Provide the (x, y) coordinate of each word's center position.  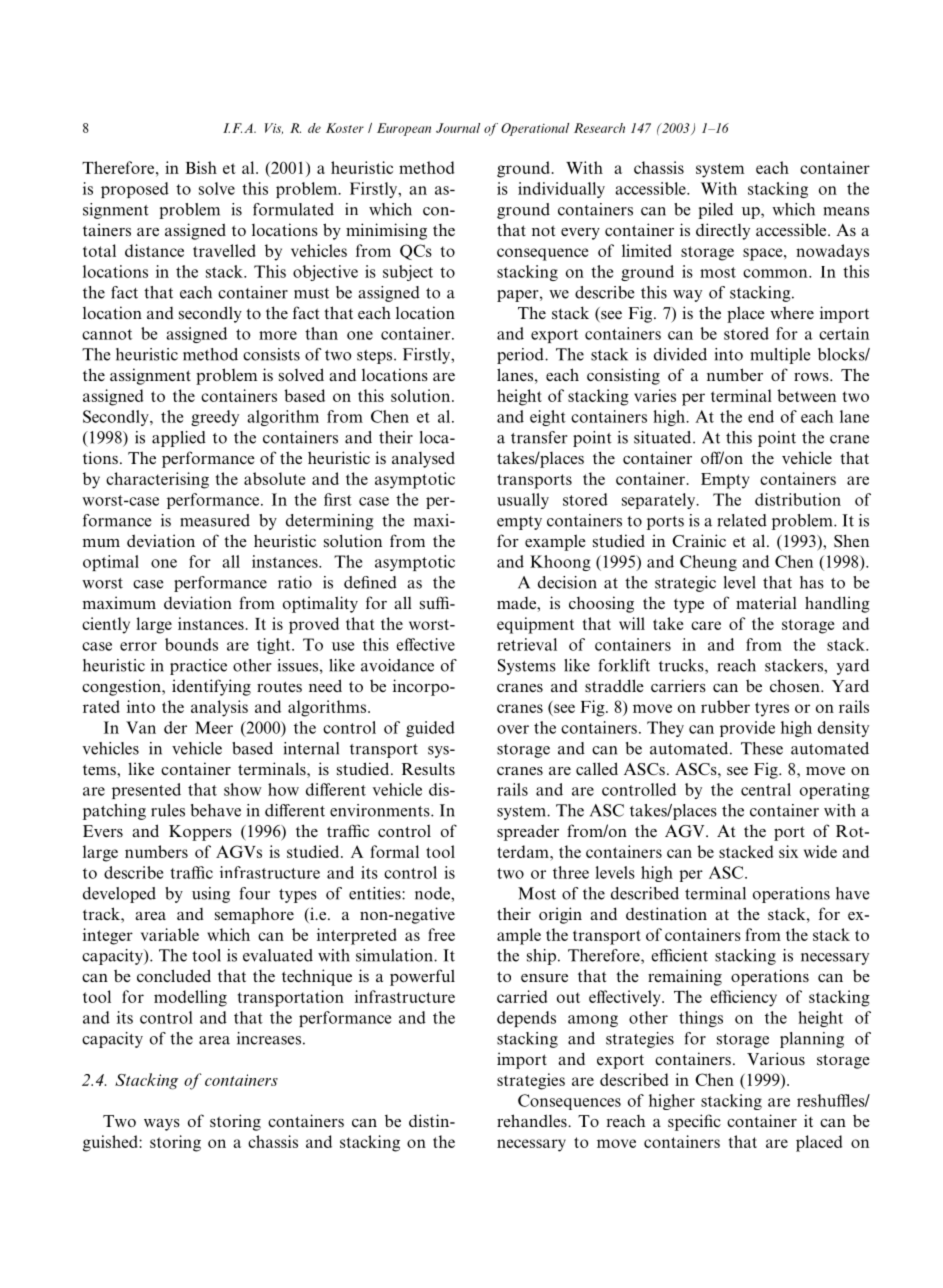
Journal (458, 128)
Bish (201, 167)
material (766, 602)
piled (715, 211)
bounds (191, 644)
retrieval (527, 644)
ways (162, 1125)
